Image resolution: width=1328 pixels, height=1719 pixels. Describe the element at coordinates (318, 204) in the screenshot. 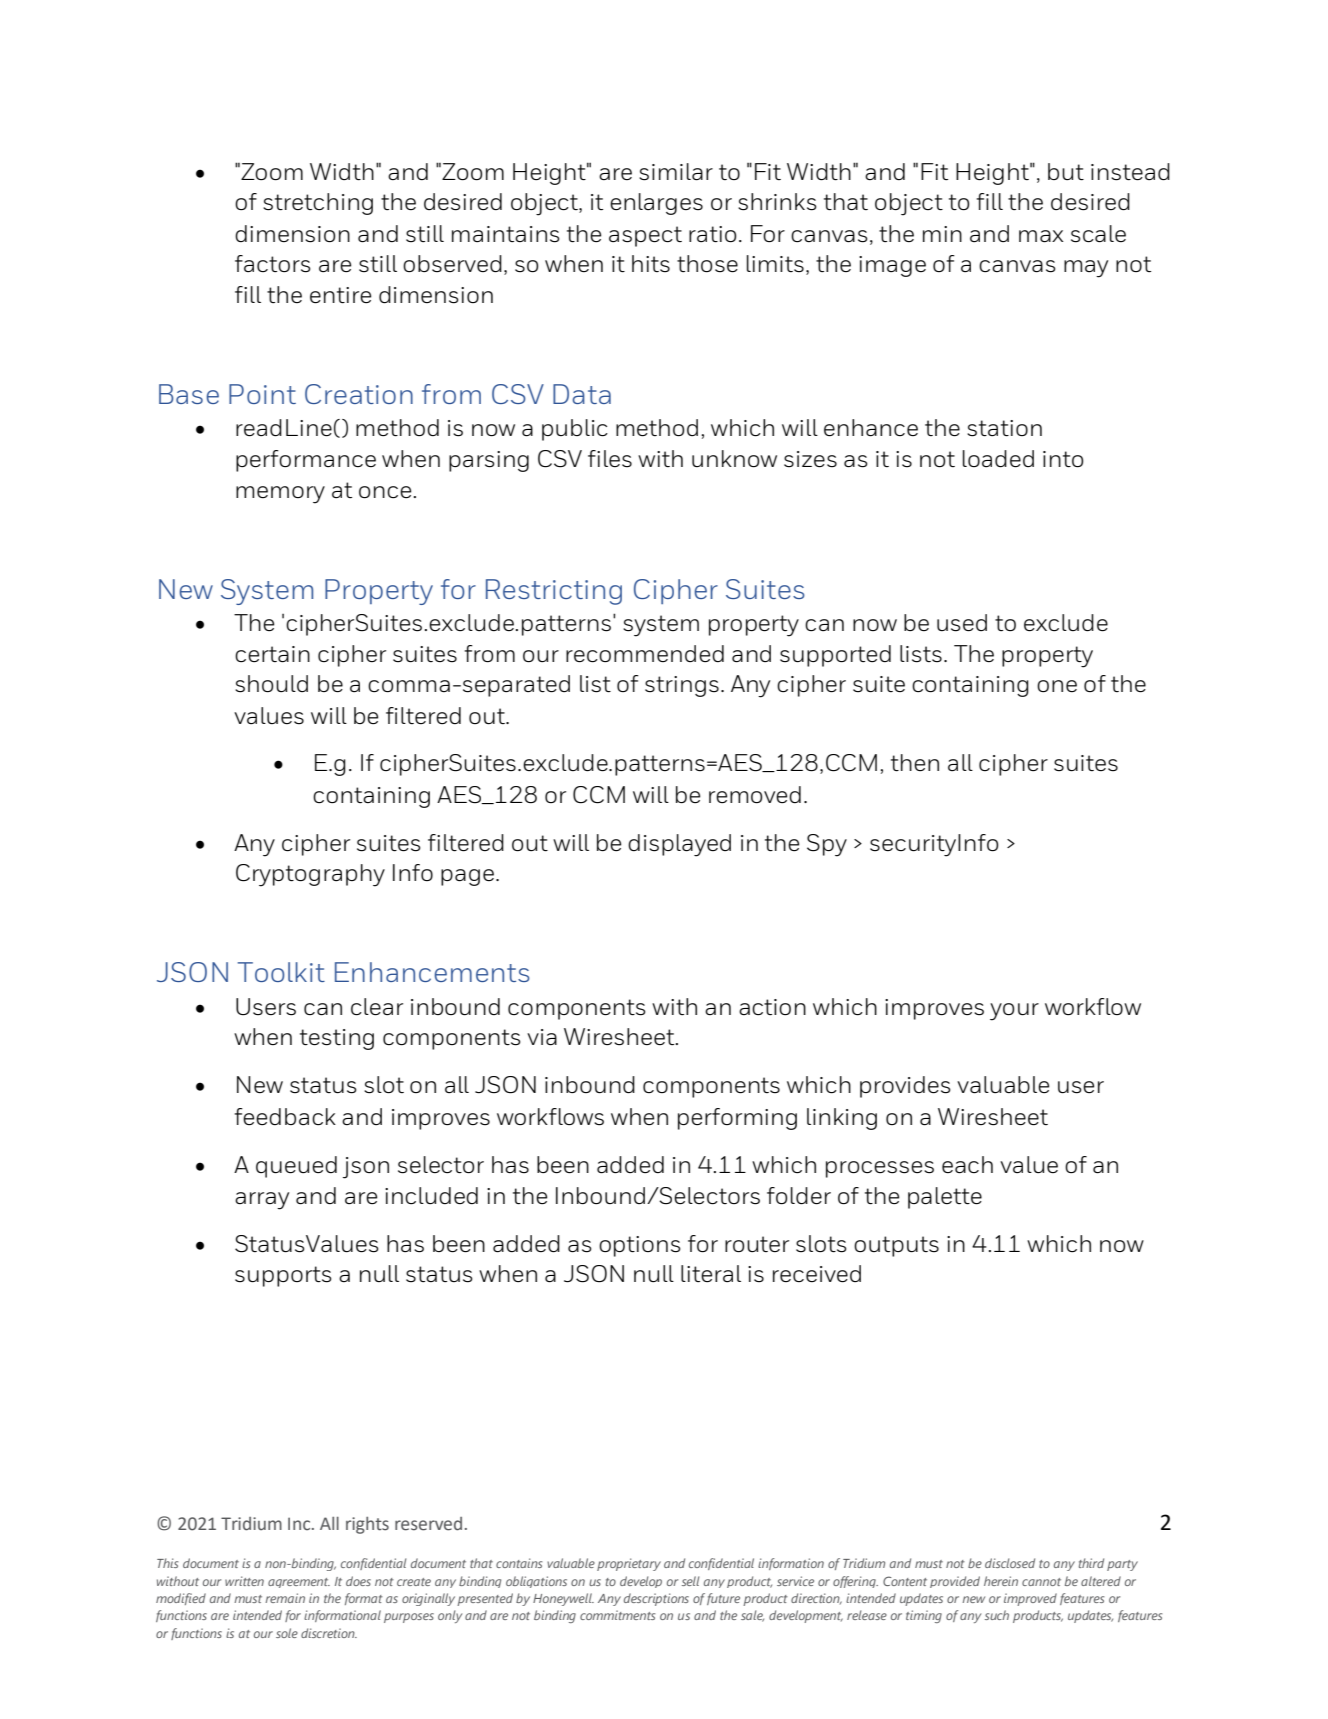

I see `stretching` at that location.
